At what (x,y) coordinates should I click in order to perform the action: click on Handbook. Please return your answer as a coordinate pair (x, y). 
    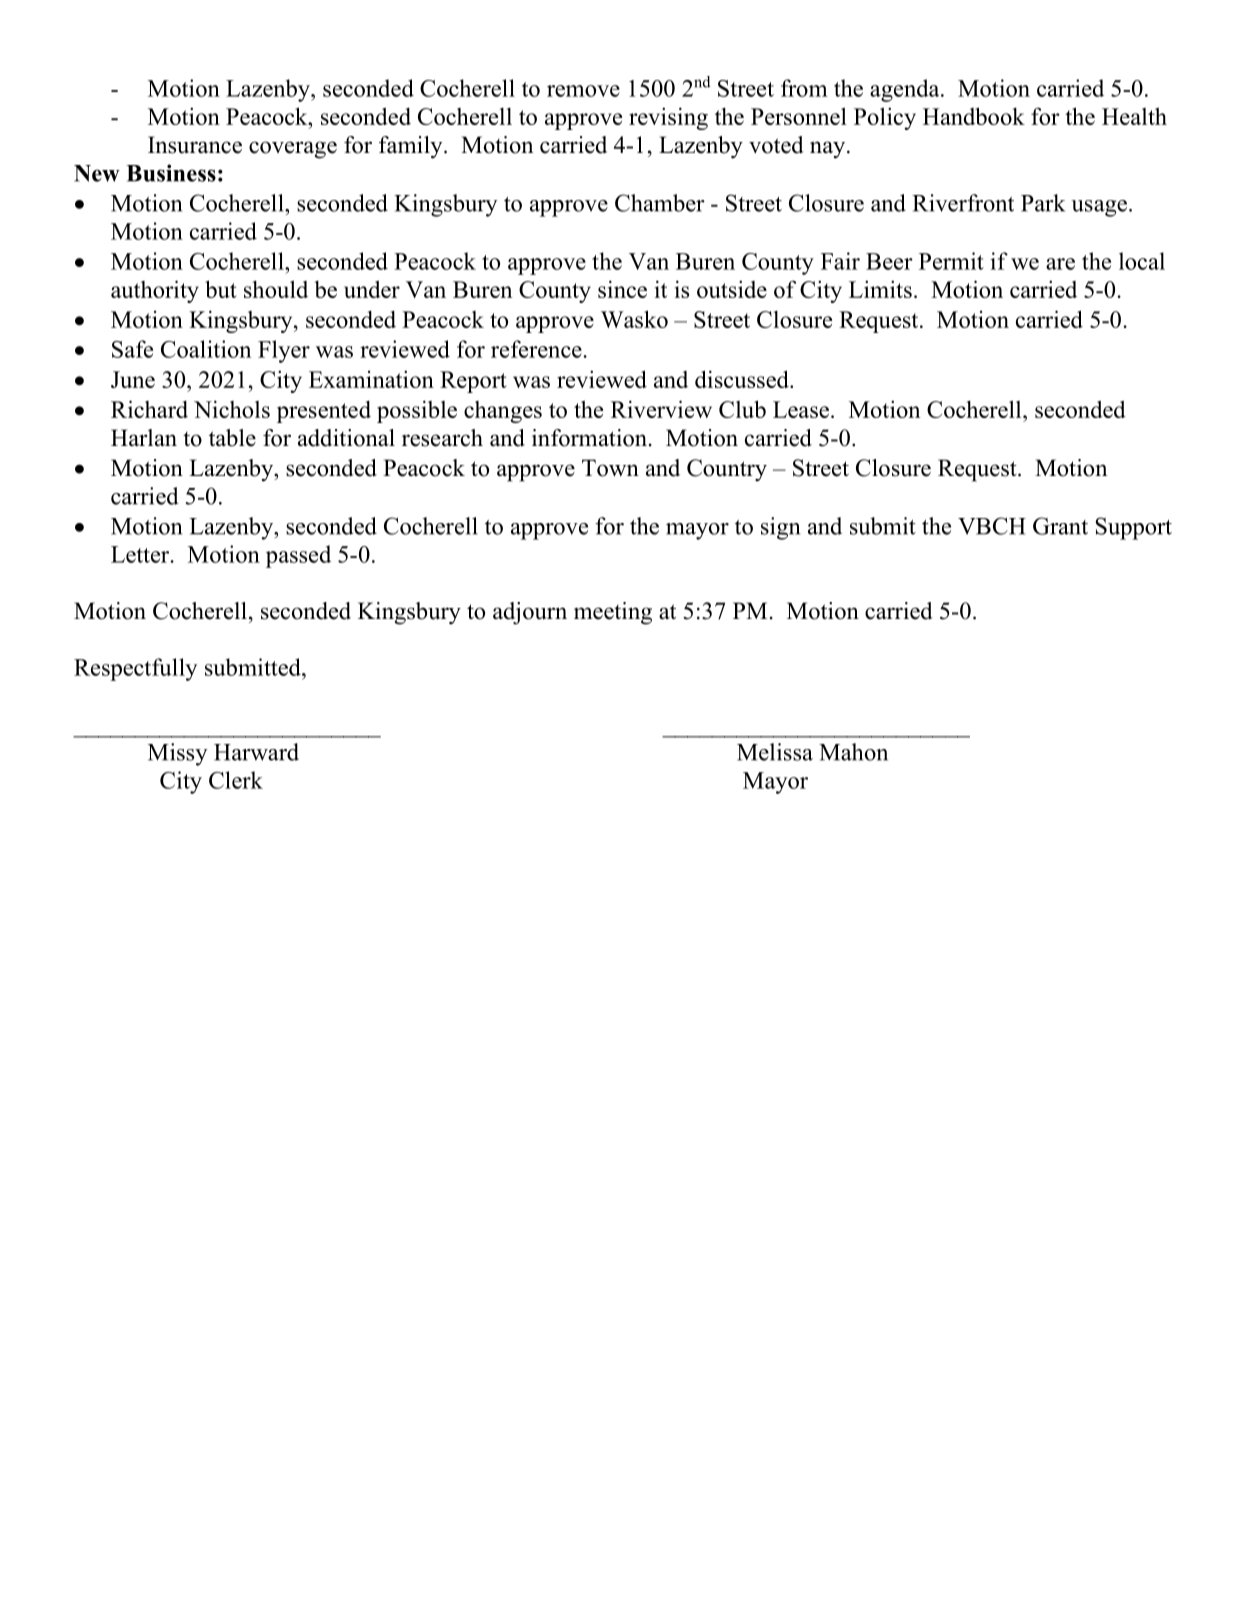
    Looking at the image, I should click on (974, 116).
